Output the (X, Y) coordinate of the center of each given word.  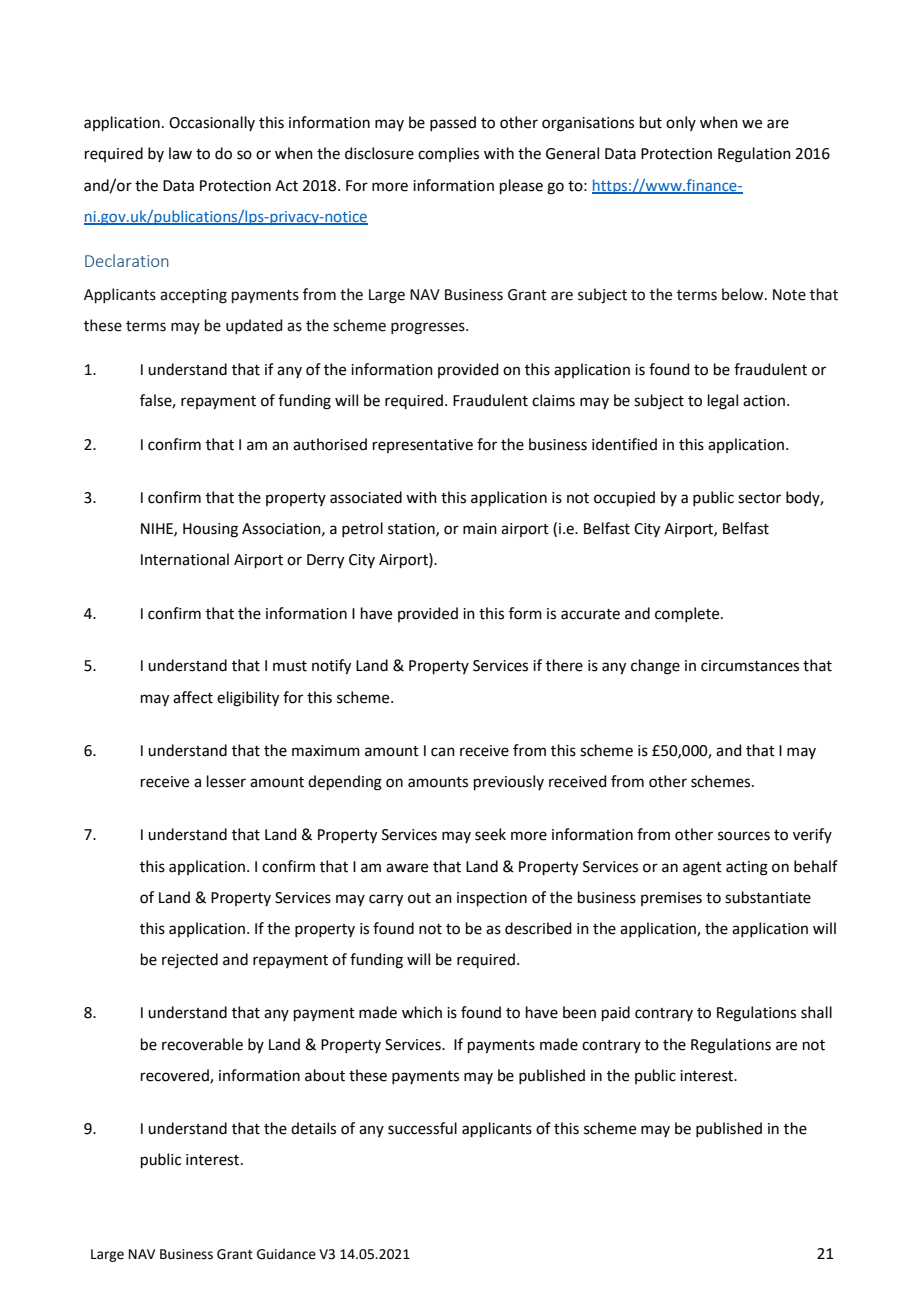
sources (744, 836)
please (521, 186)
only (681, 123)
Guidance (286, 1254)
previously (509, 782)
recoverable (202, 1044)
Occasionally (212, 123)
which (422, 1012)
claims (553, 400)
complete (688, 614)
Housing (210, 530)
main (480, 529)
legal (723, 402)
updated (254, 326)
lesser (226, 781)
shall (816, 1012)
